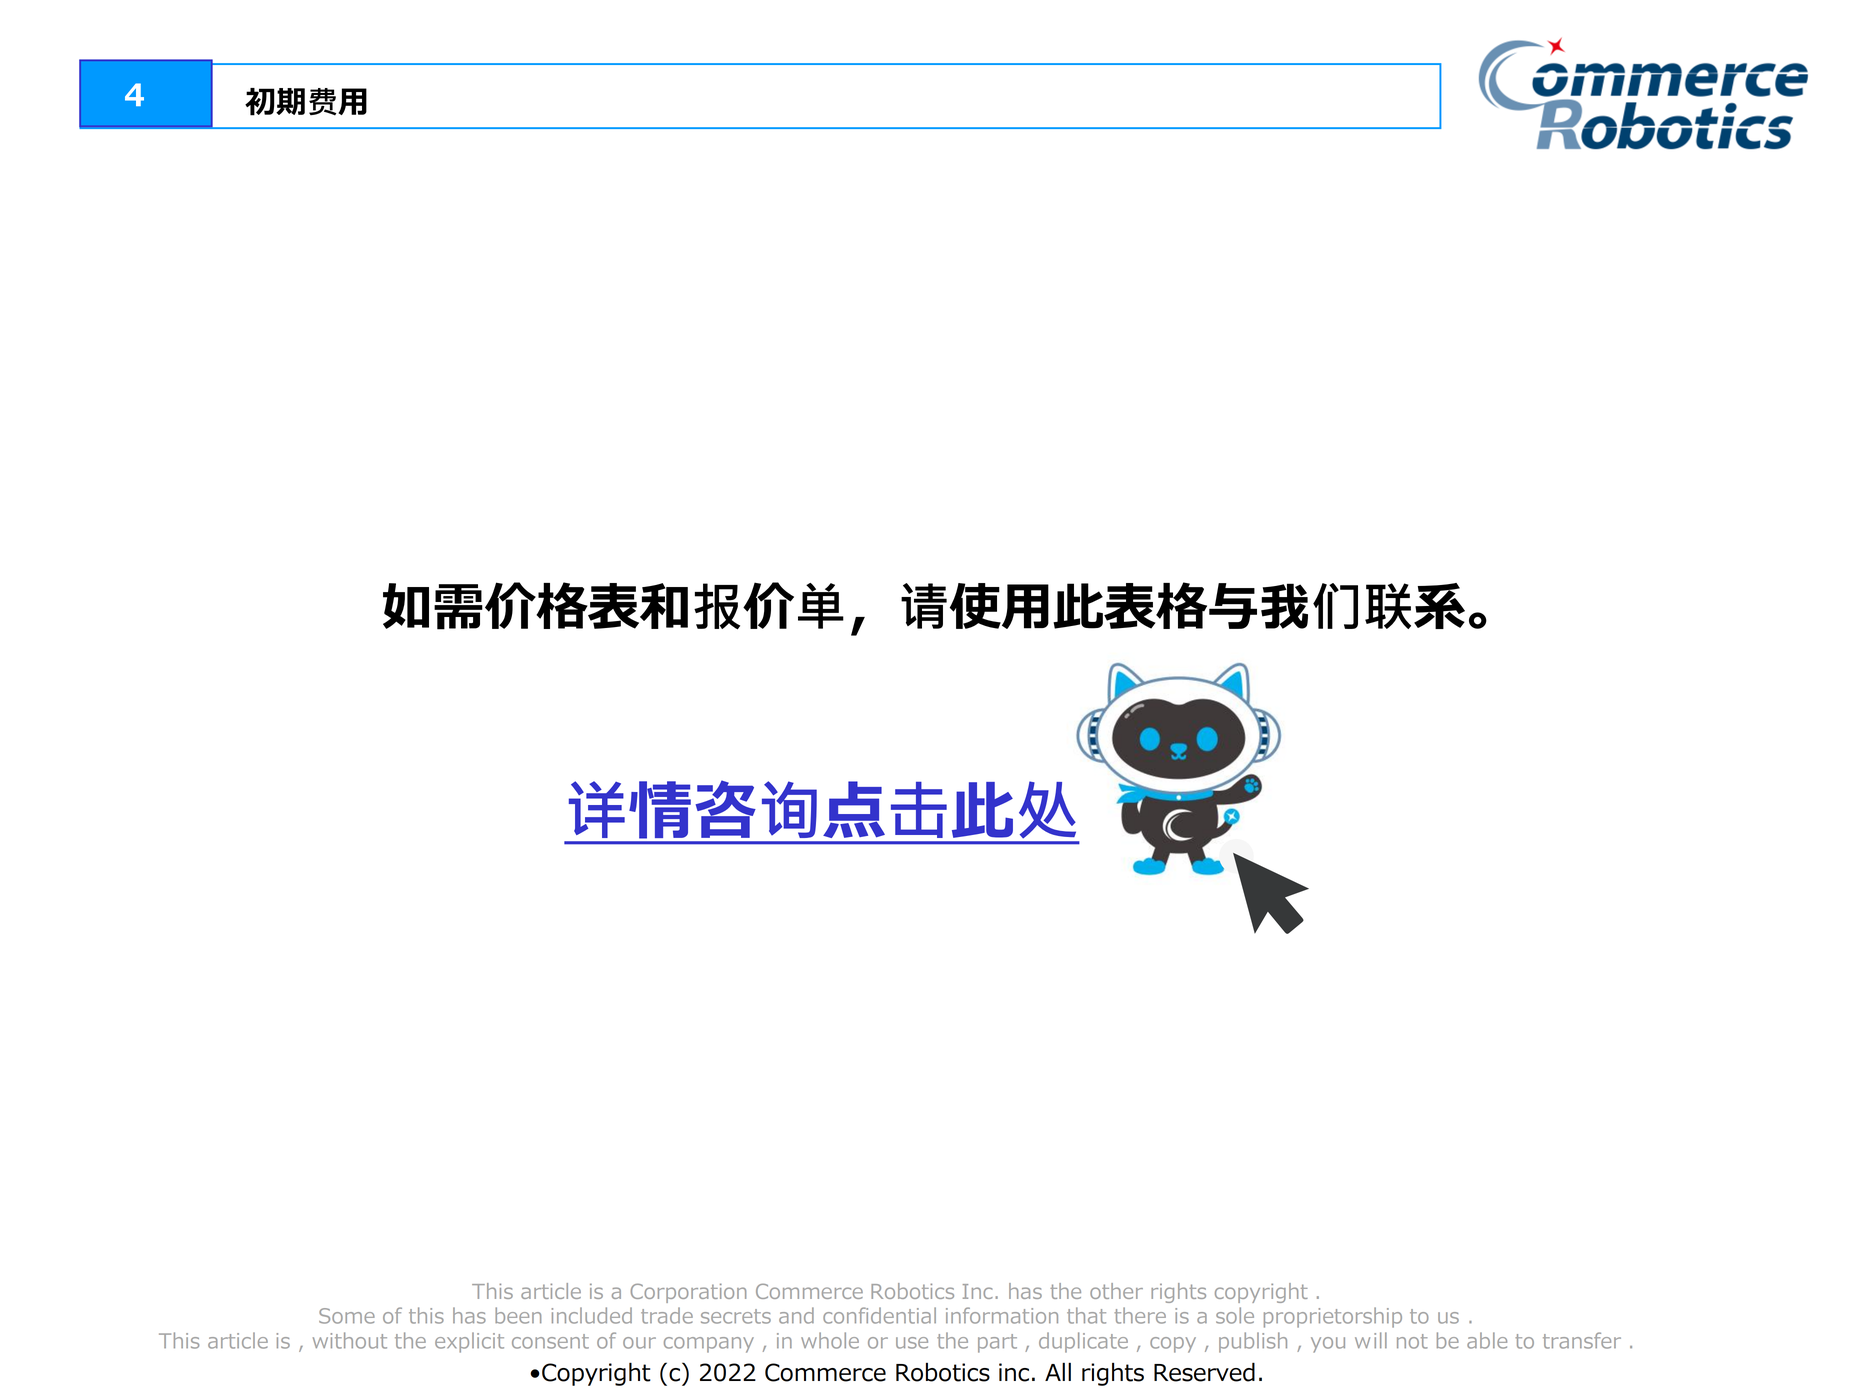  Describe the element at coordinates (1235, 1315) in the screenshot. I see `sole` at that location.
